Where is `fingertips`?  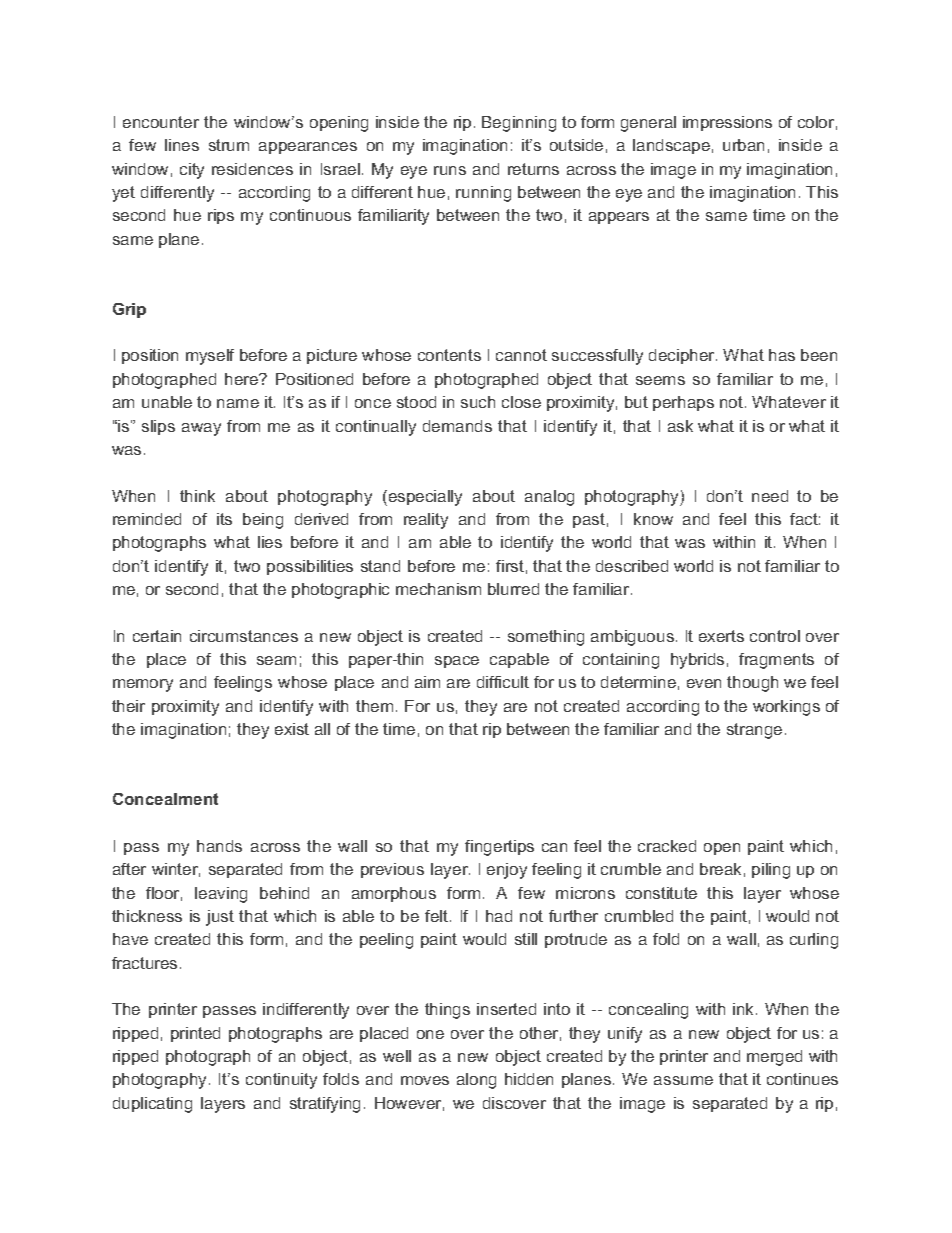
fingertips is located at coordinates (499, 848).
